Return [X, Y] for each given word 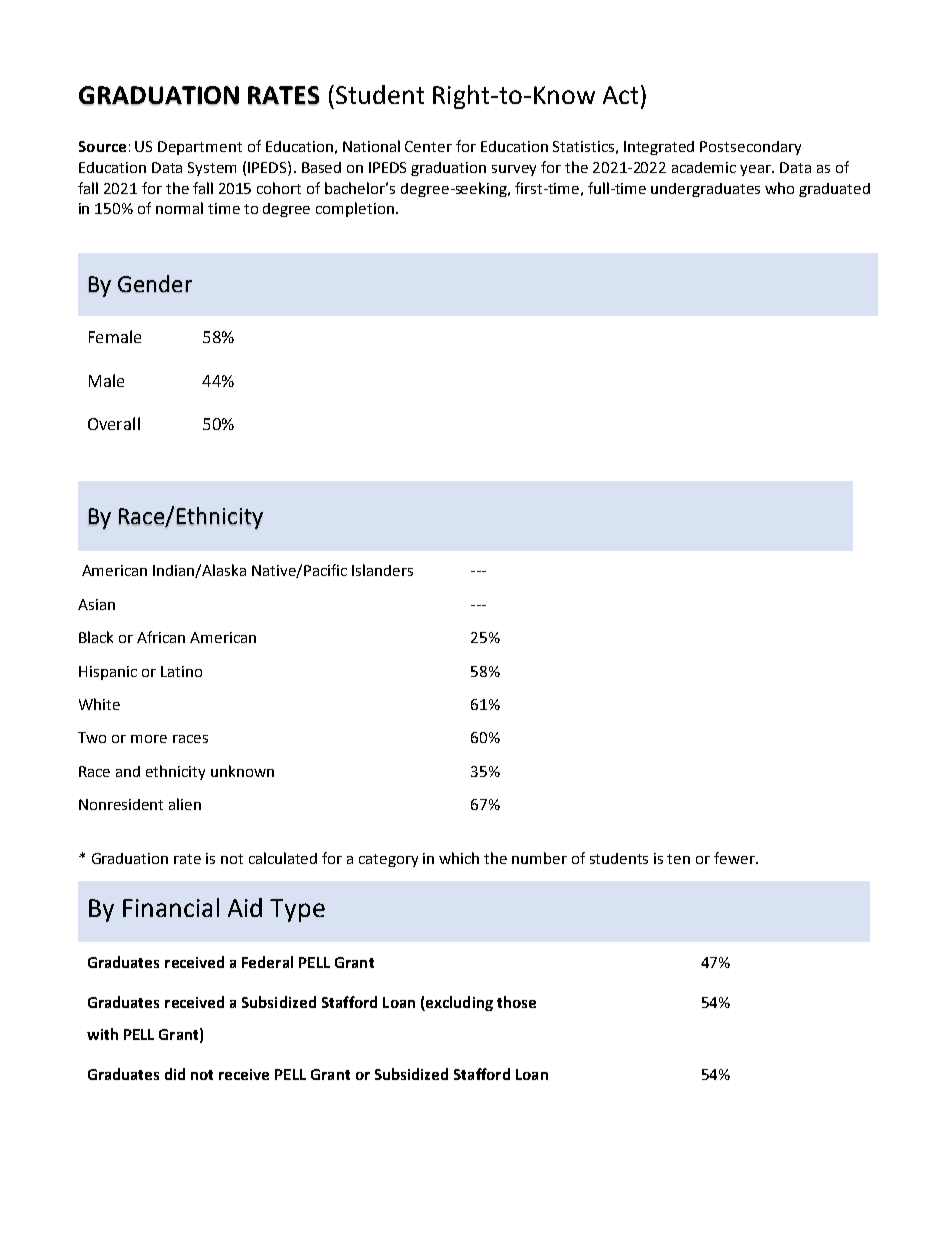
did [175, 1074]
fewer [735, 858]
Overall [114, 423]
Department [200, 148]
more [149, 739]
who [779, 188]
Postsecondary [750, 148]
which [459, 858]
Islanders [382, 570]
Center [428, 146]
